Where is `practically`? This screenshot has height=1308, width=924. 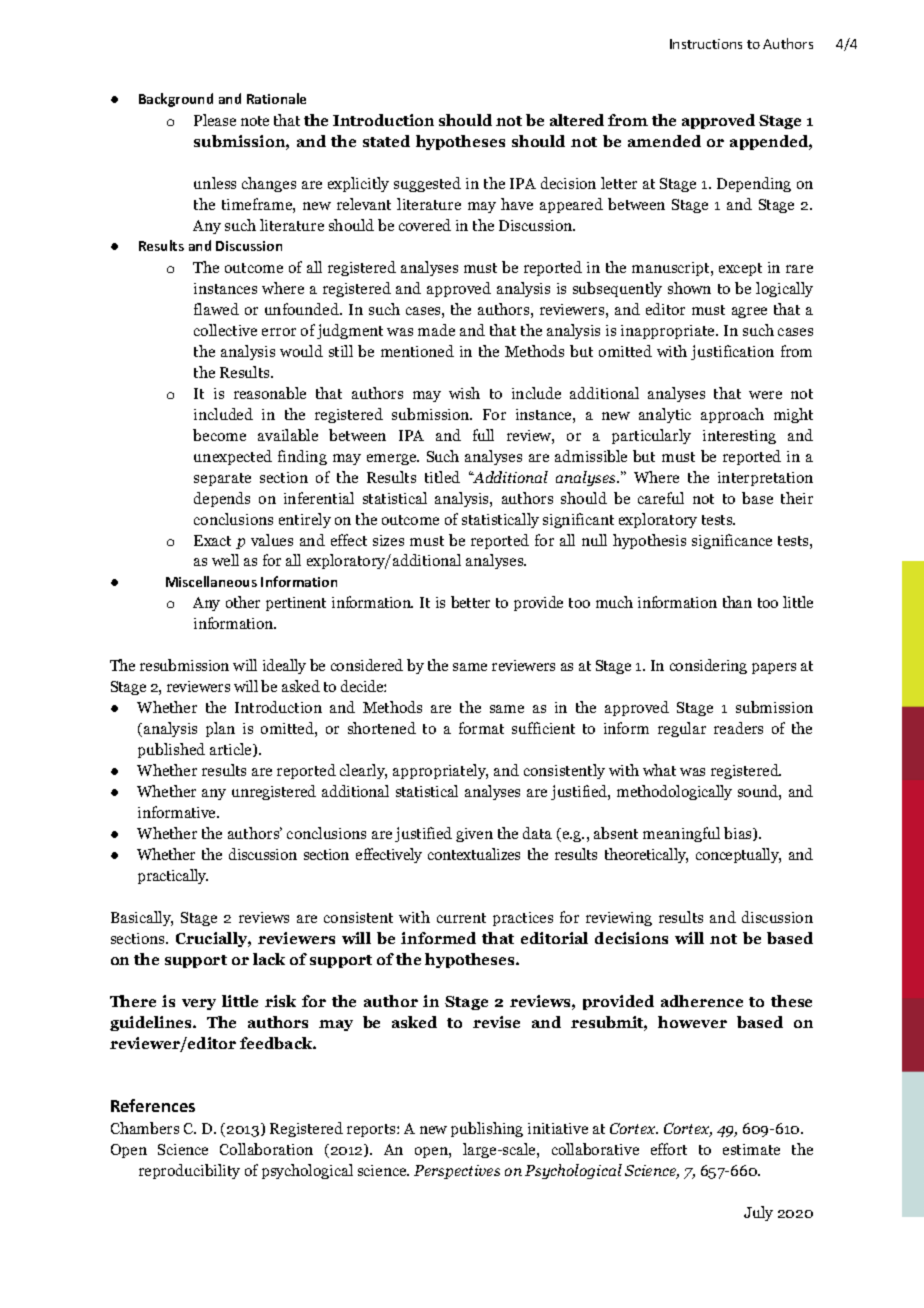
practically is located at coordinates (173, 876).
